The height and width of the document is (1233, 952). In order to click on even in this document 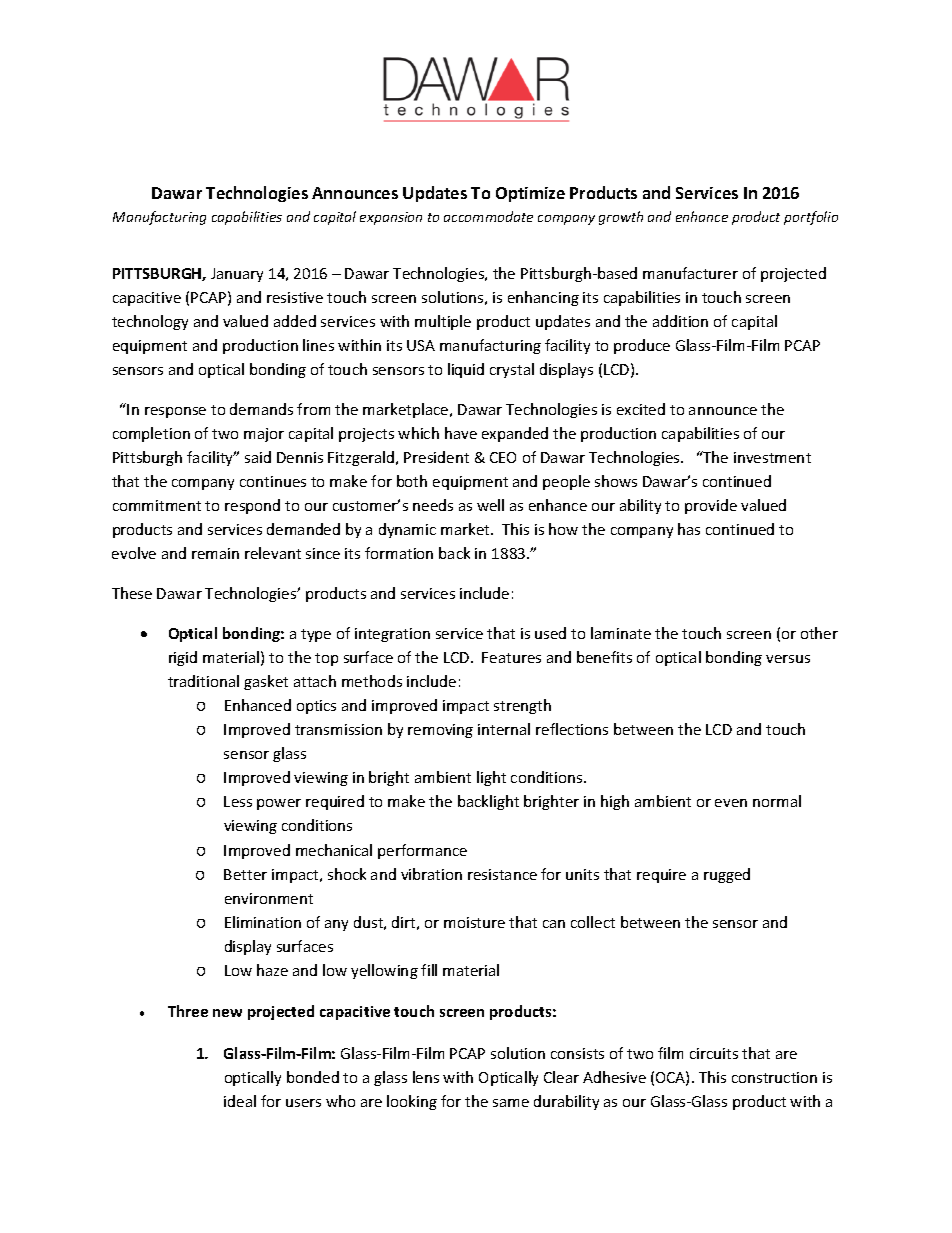, I will do `click(731, 803)`.
